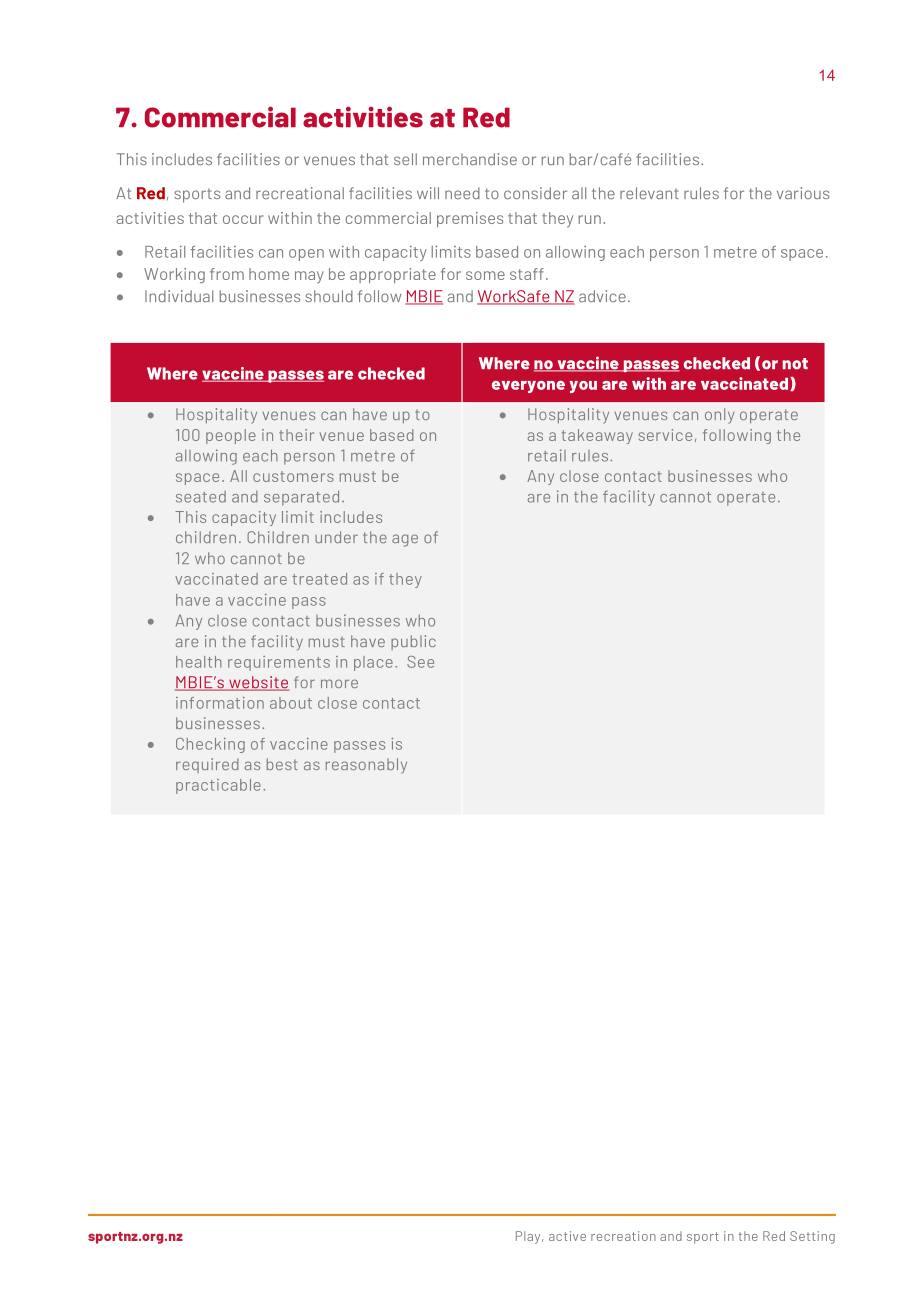 This document has height=1308, width=924. Describe the element at coordinates (366, 766) in the document. I see `reasonably` at that location.
